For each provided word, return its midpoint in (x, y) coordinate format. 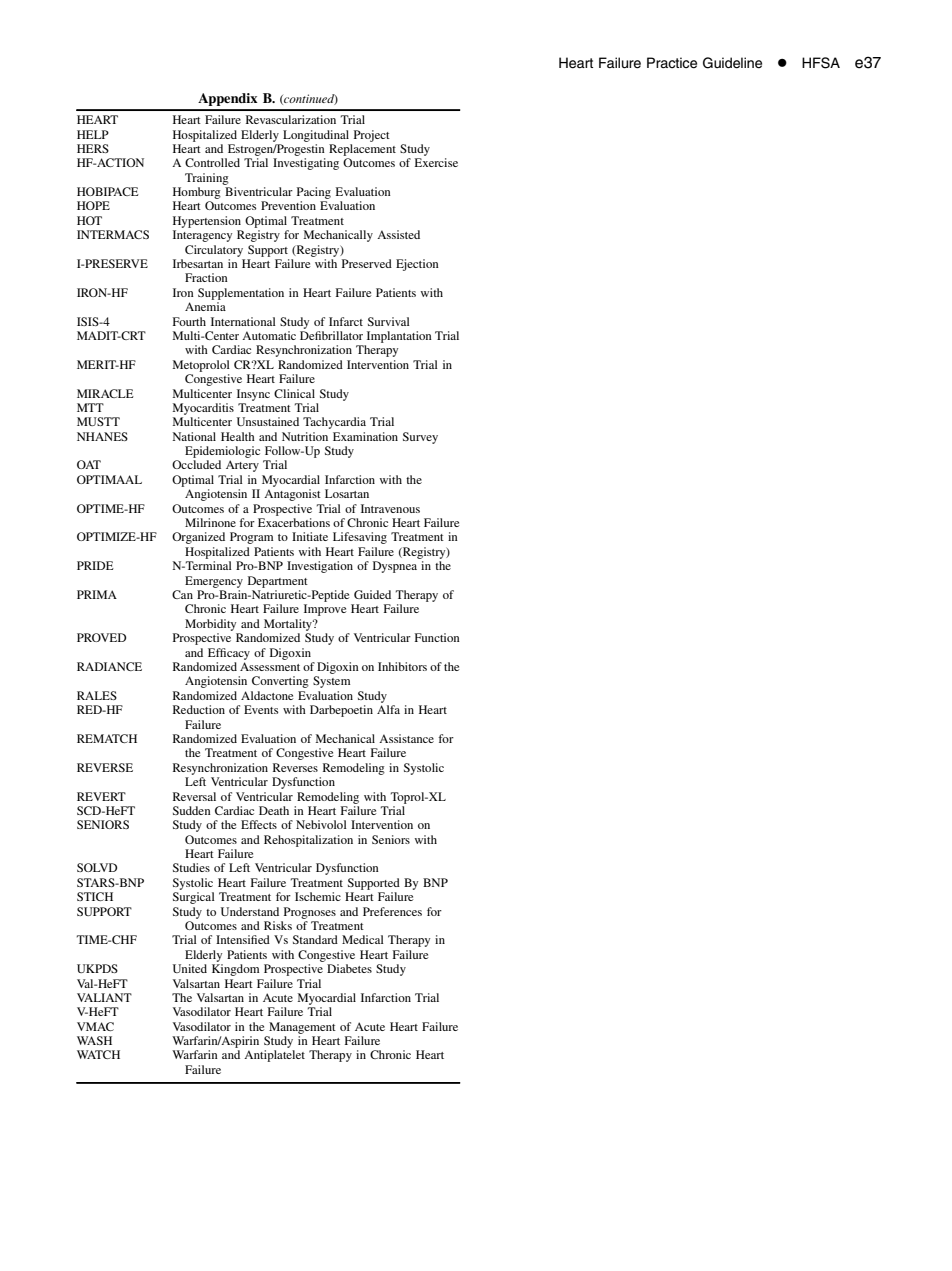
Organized (198, 538)
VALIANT (104, 997)
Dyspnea (395, 567)
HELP (93, 134)
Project (372, 136)
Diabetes (349, 968)
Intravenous (390, 508)
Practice (672, 63)
